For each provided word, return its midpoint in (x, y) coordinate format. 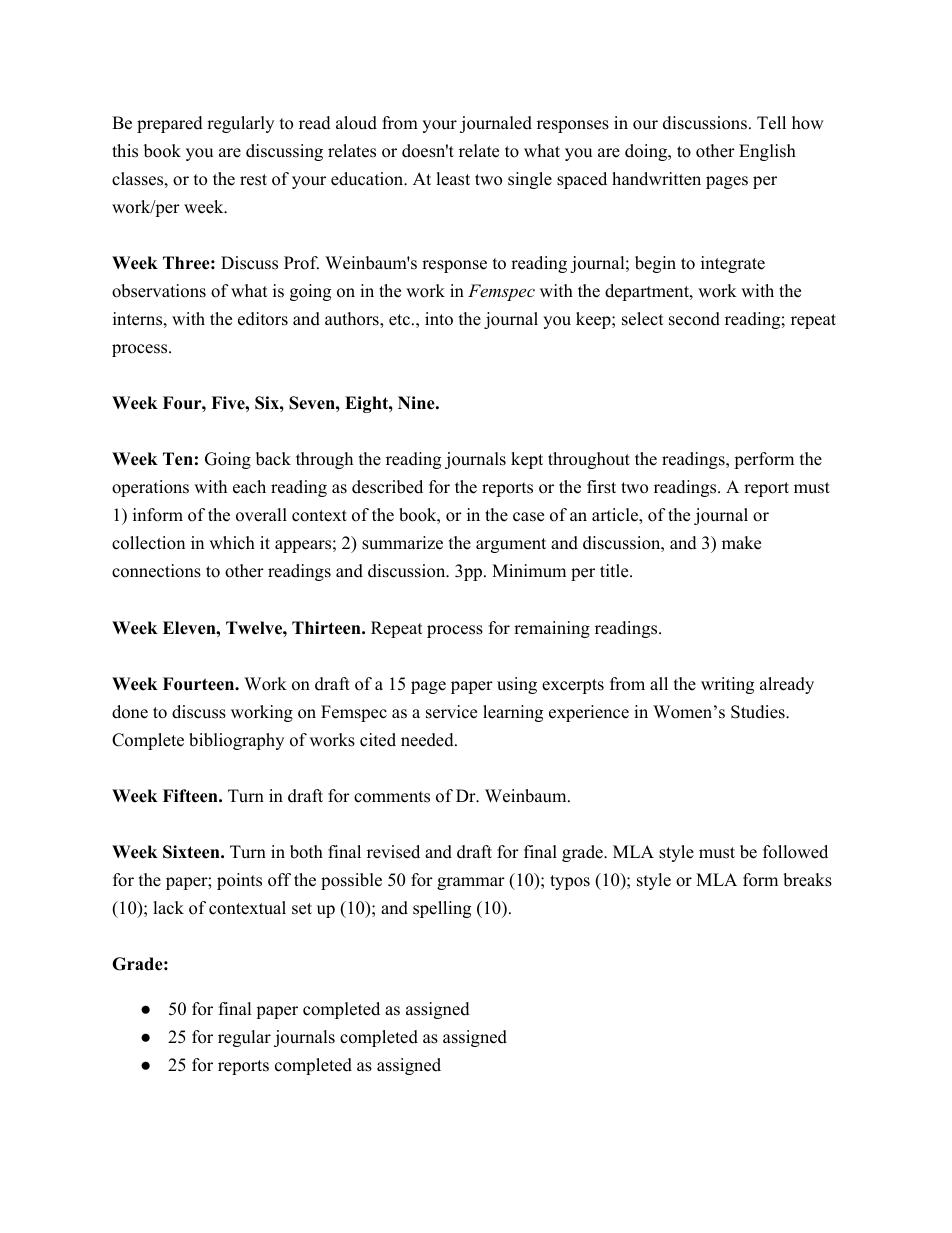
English (767, 152)
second (694, 319)
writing (727, 685)
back (273, 459)
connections (156, 571)
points (239, 881)
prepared (170, 124)
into (439, 319)
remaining (552, 629)
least (453, 179)
